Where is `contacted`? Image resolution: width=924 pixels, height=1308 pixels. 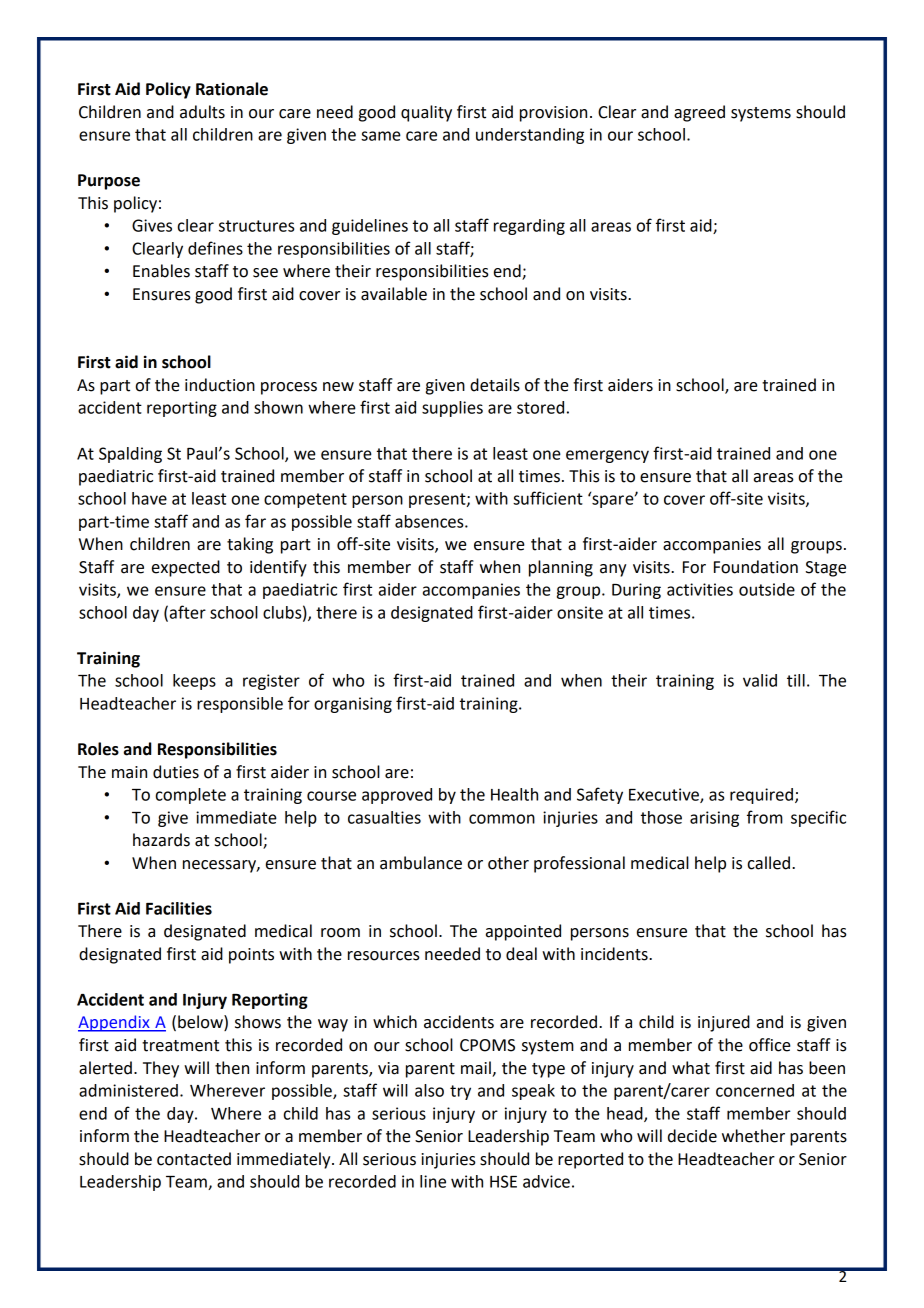 contacted is located at coordinates (194, 1159).
